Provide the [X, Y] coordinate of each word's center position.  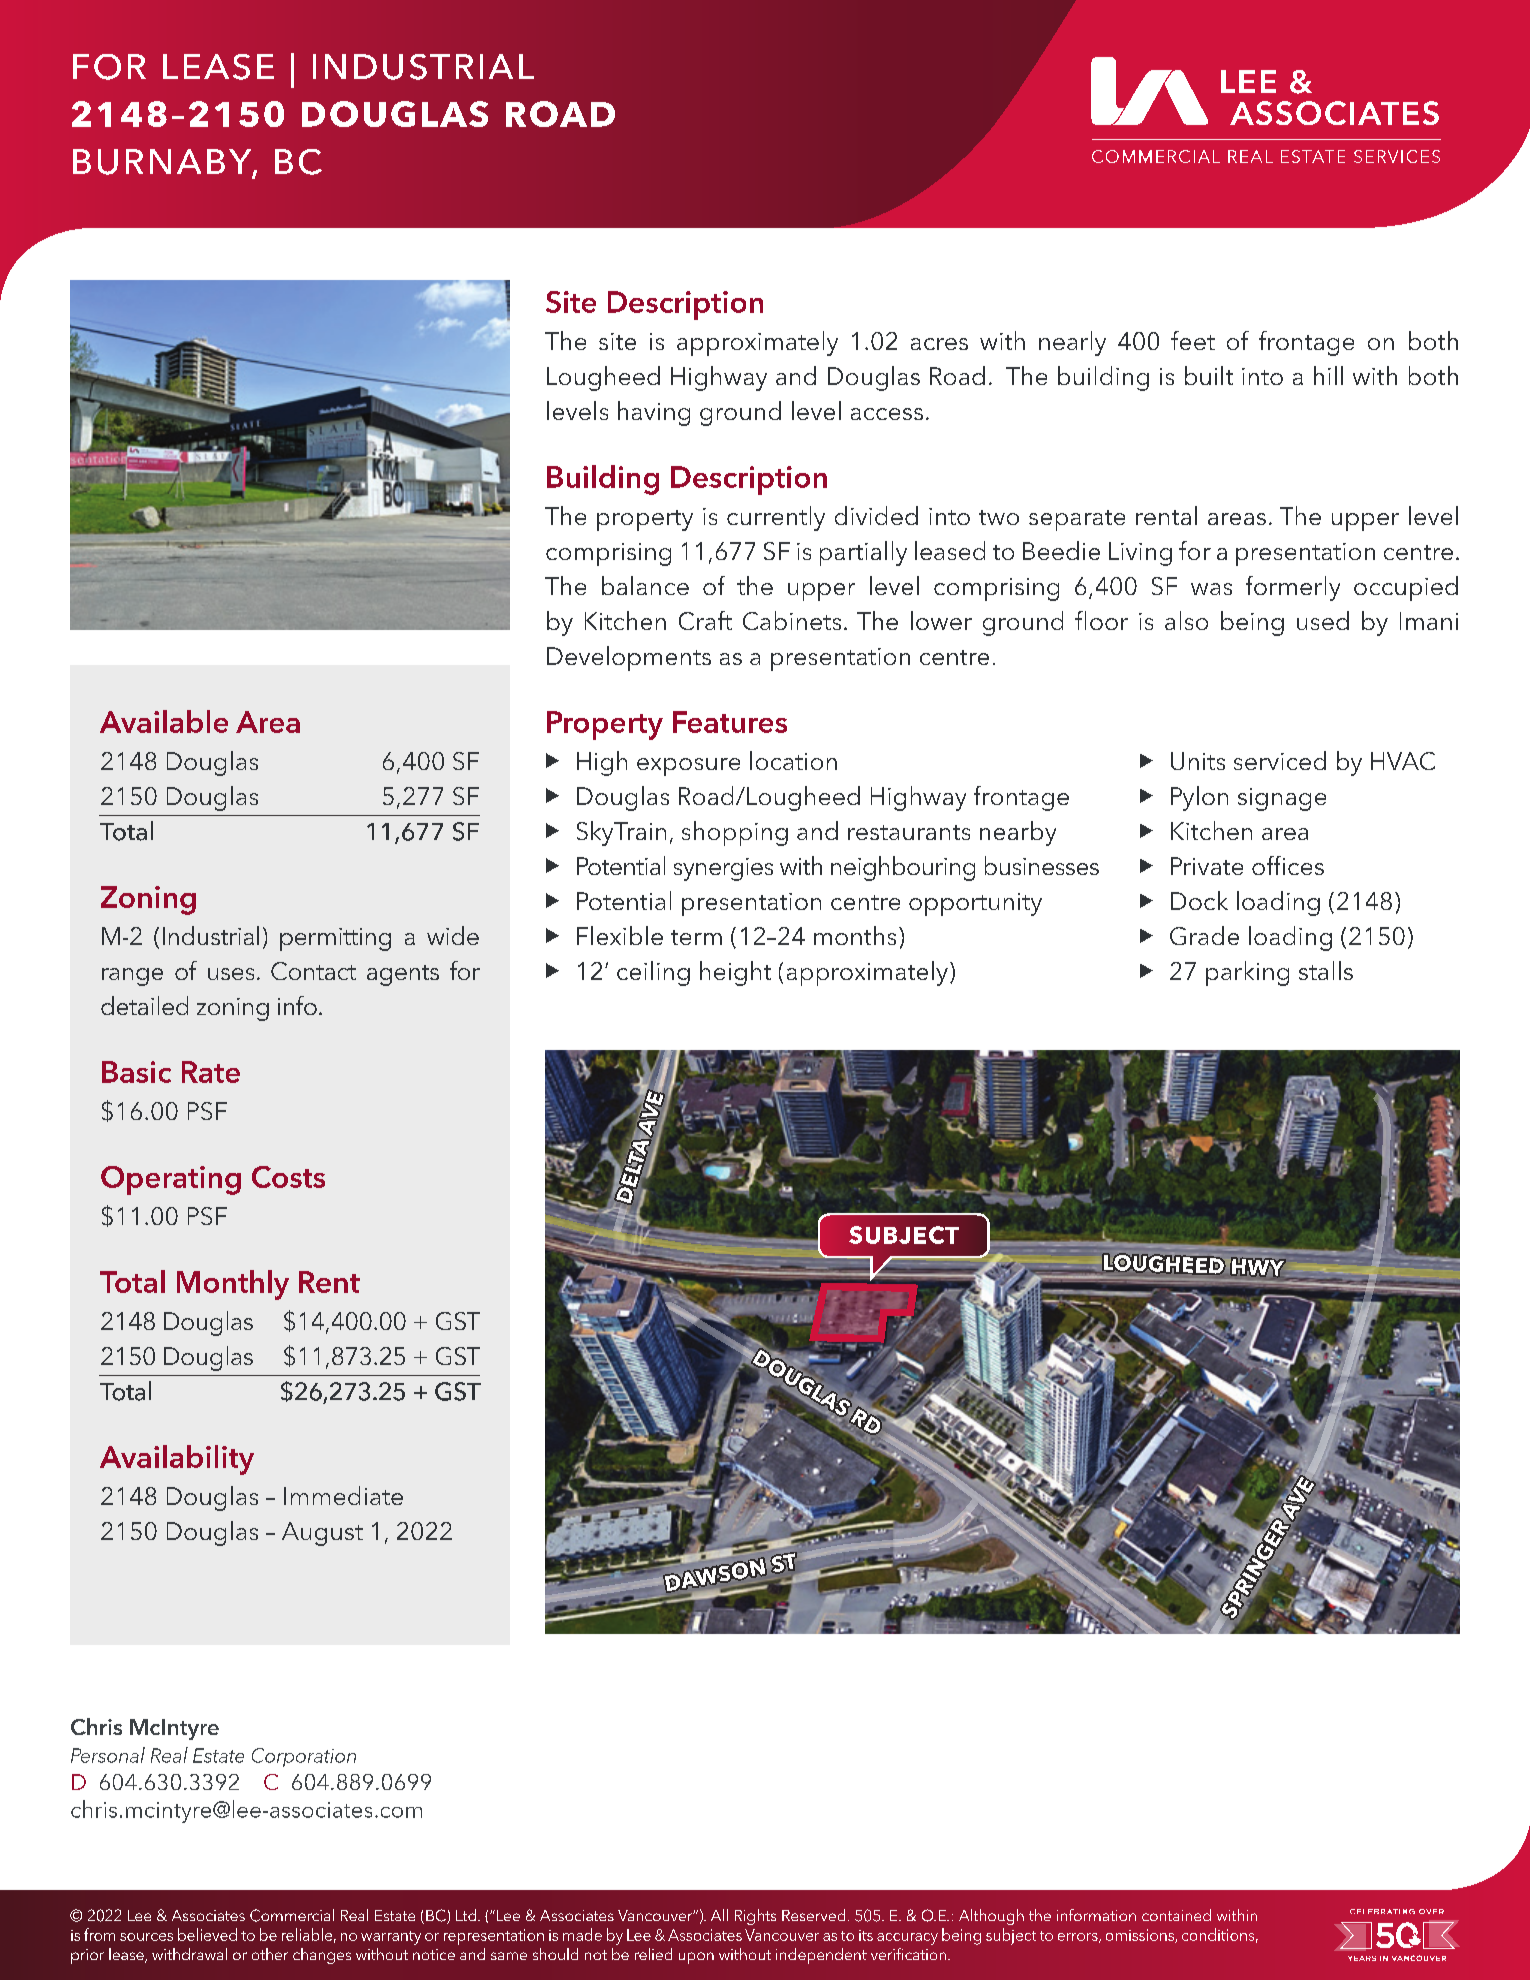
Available [164, 721]
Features [730, 722]
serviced [1280, 760]
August [322, 1534]
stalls [1326, 970]
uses [231, 974]
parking [1247, 973]
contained [1176, 1915]
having [654, 413]
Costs [288, 1177]
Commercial [292, 1915]
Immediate [343, 1495]
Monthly [233, 1285]
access [887, 414]
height [735, 973]
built [1209, 375]
